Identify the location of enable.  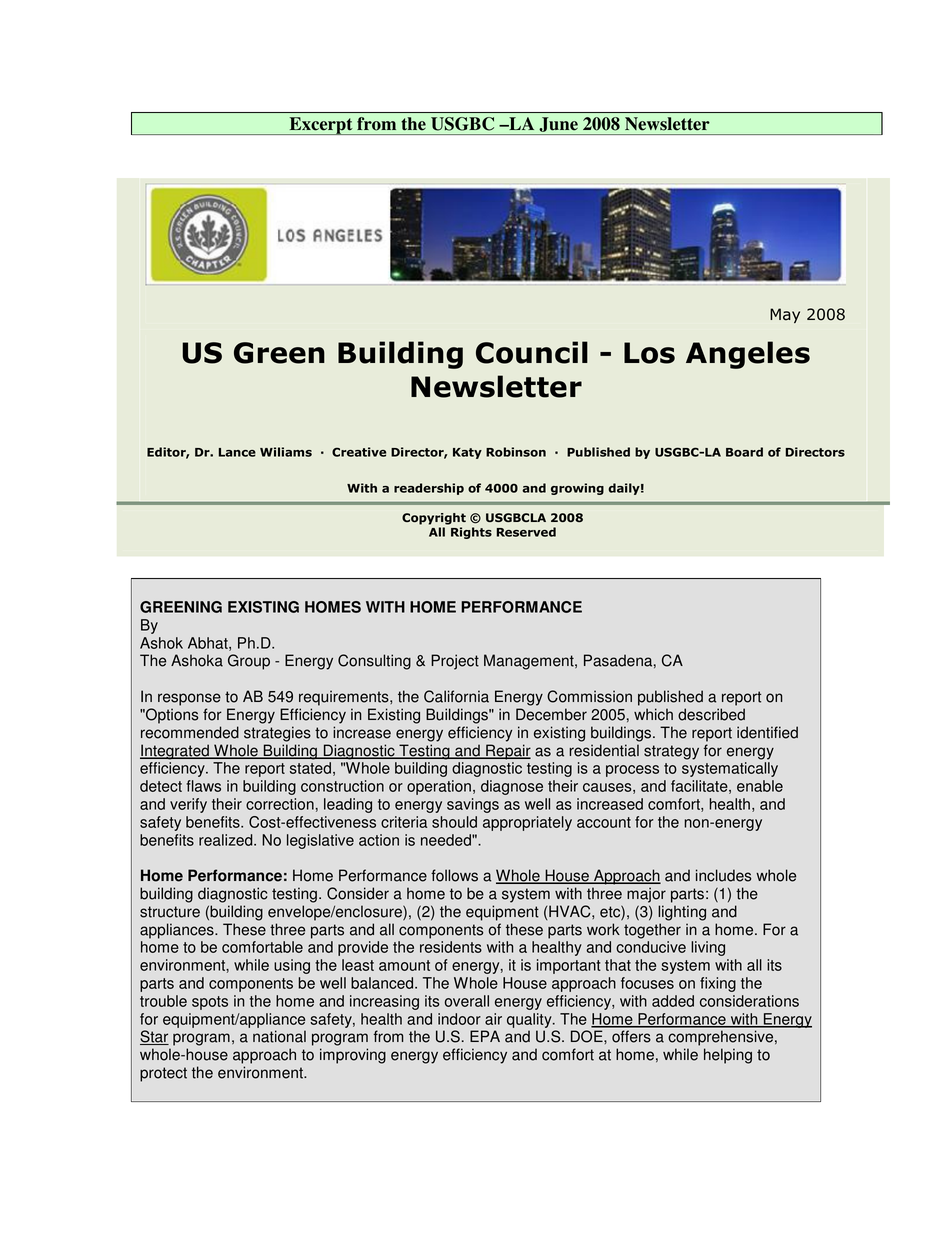
(760, 786).
